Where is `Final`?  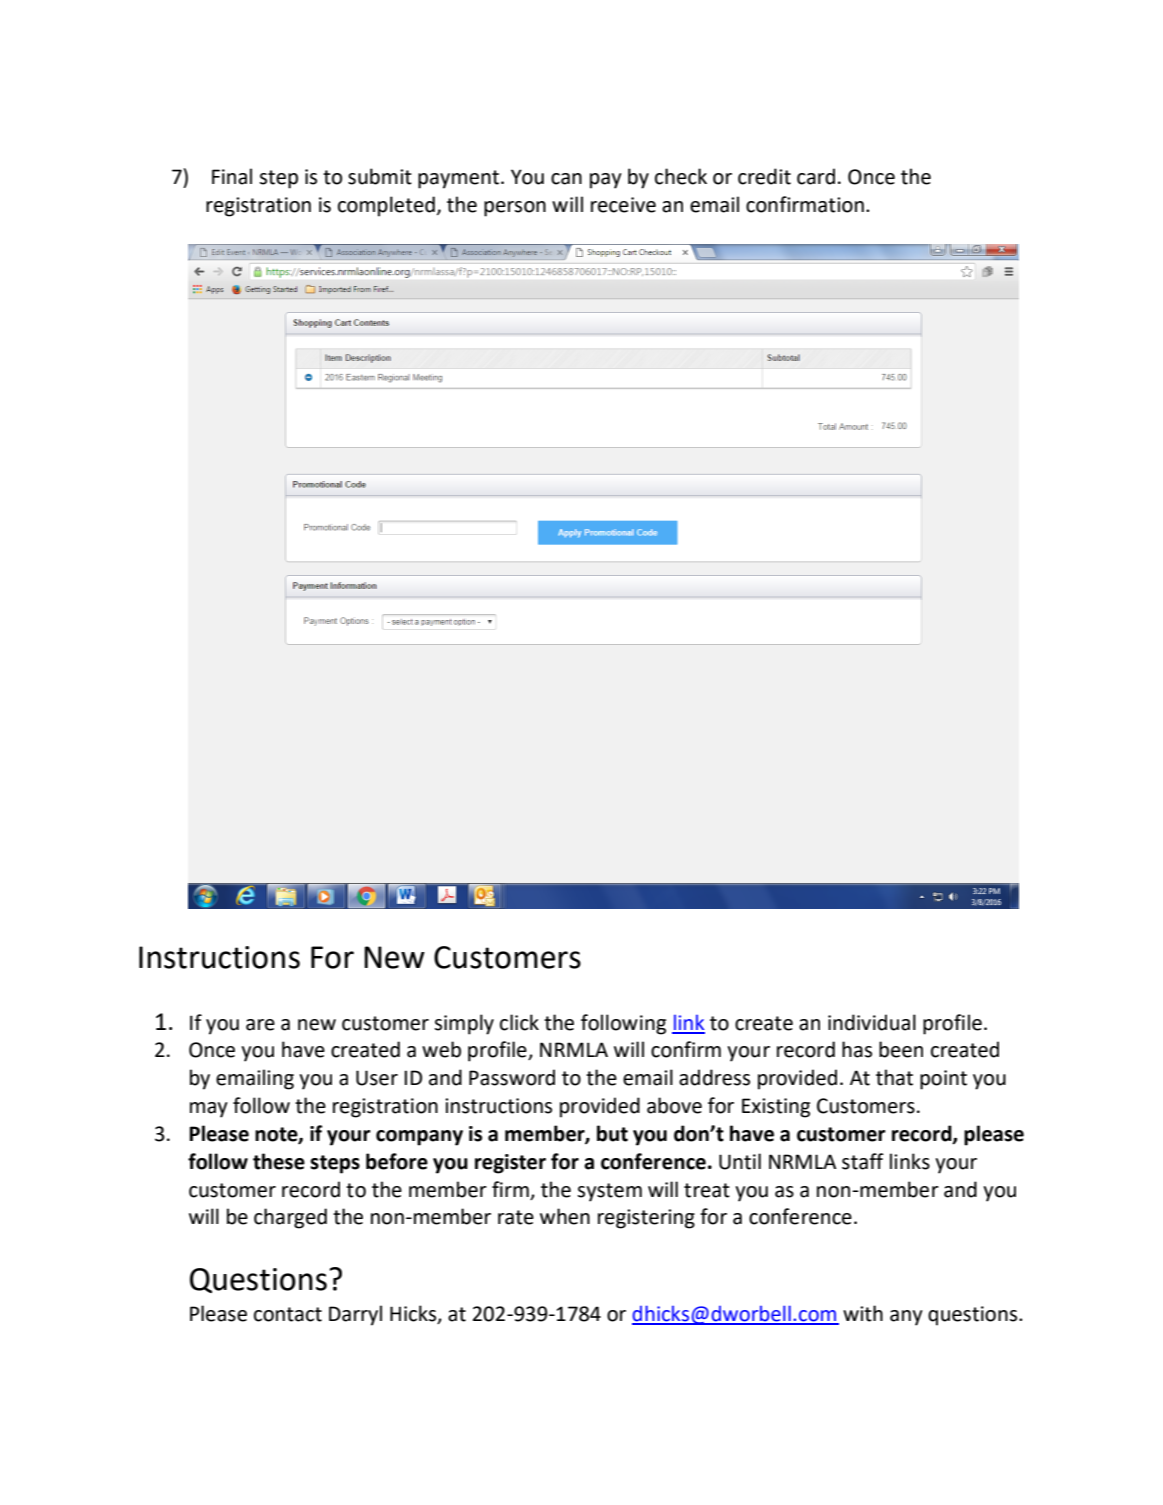
Final is located at coordinates (232, 176).
